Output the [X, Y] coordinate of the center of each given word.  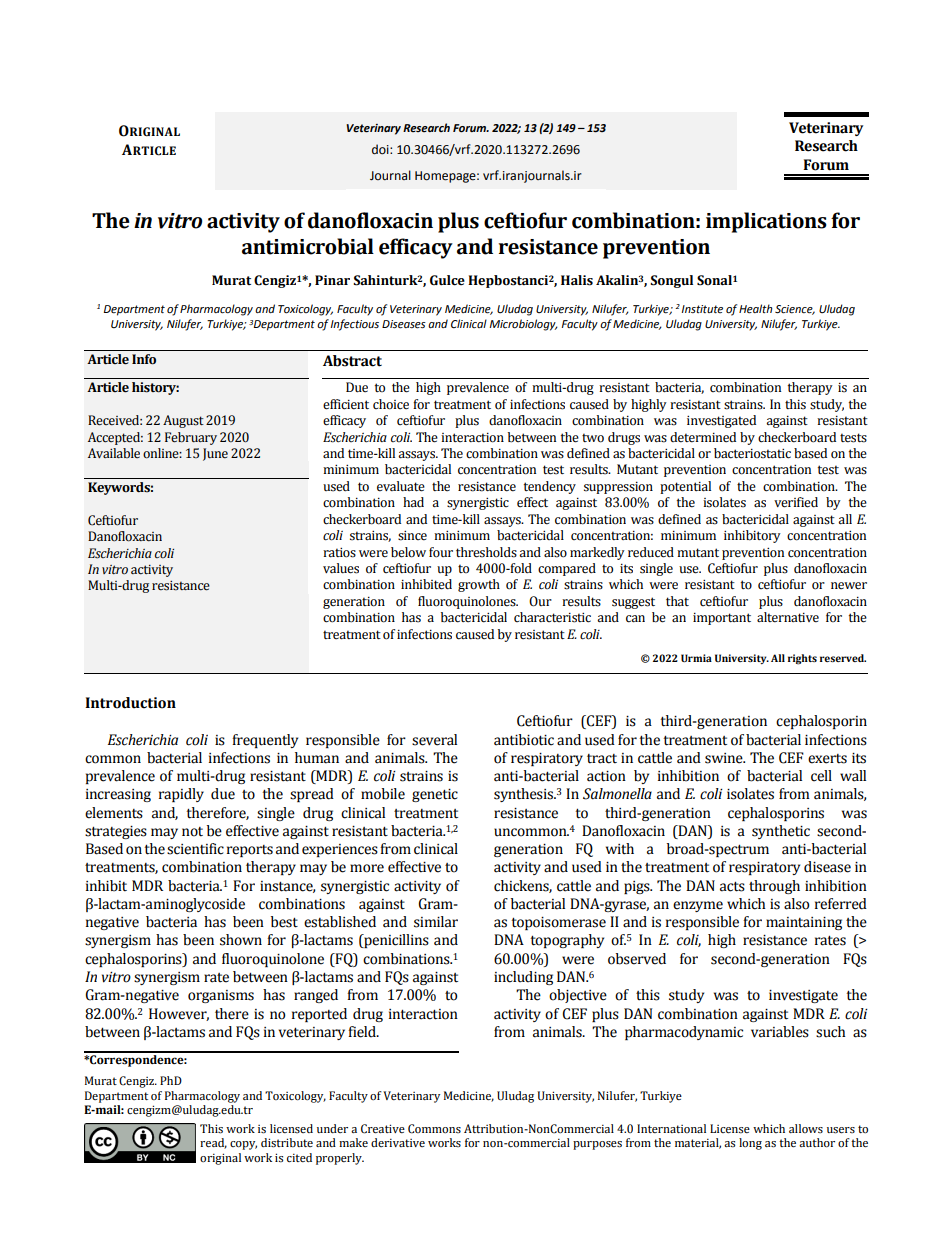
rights [802, 659]
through [774, 887]
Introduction [130, 703]
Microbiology [523, 325]
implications [766, 222]
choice [391, 404]
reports [250, 851]
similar [436, 922]
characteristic [552, 617]
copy [243, 1145]
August [183, 421]
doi [381, 149]
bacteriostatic [752, 453]
